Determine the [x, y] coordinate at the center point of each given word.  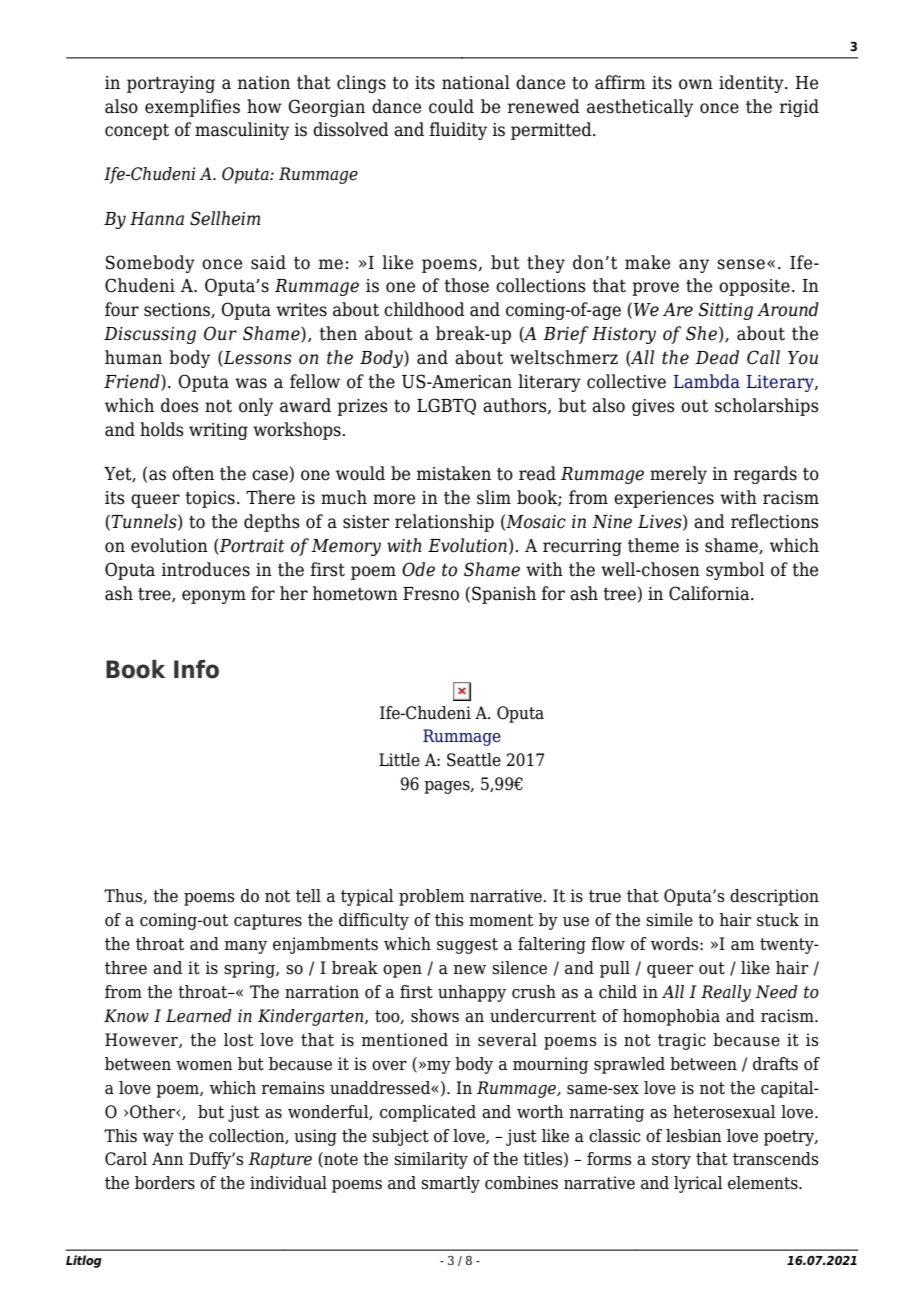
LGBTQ [446, 406]
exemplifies [192, 108]
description [774, 897]
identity [752, 84]
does [180, 405]
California [710, 593]
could [451, 106]
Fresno [431, 594]
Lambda [707, 381]
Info [196, 669]
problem [432, 897]
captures [268, 922]
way [158, 1139]
